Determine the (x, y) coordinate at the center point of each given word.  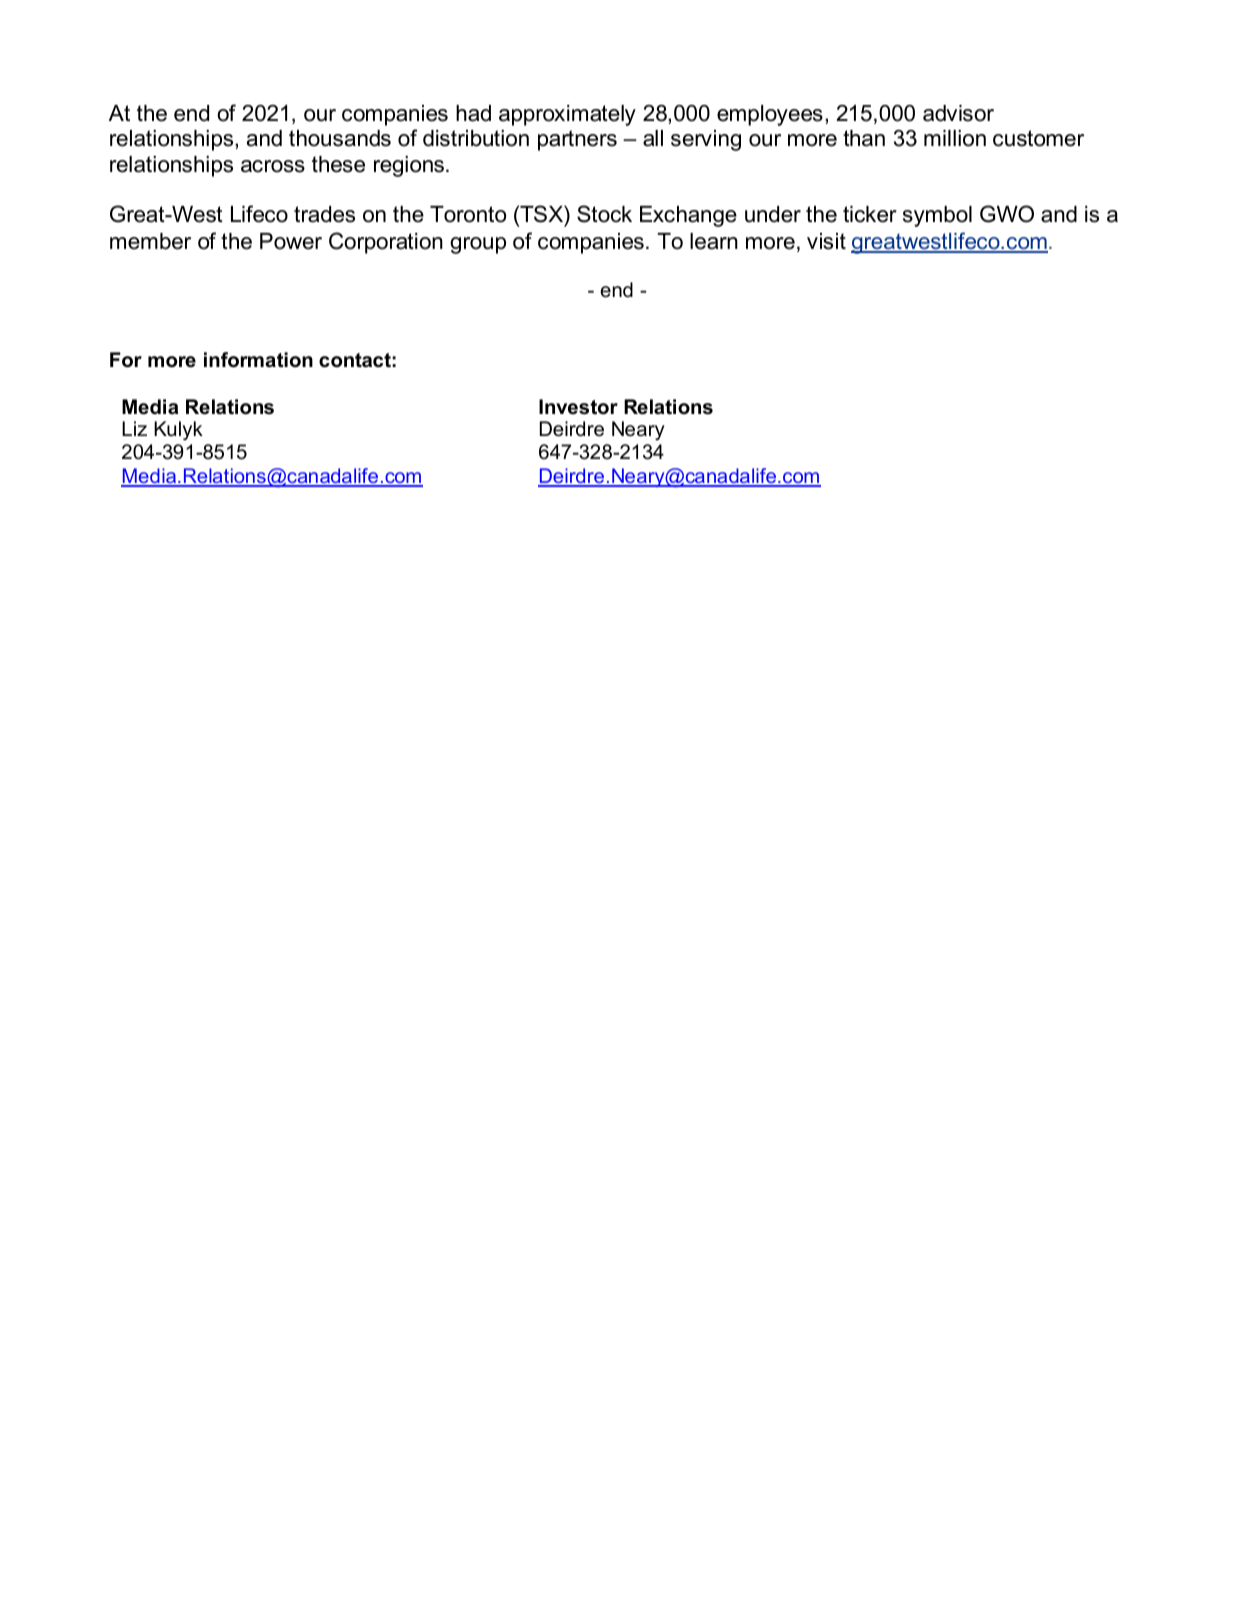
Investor (578, 407)
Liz (134, 428)
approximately (567, 115)
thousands (340, 138)
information (258, 360)
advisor (958, 113)
